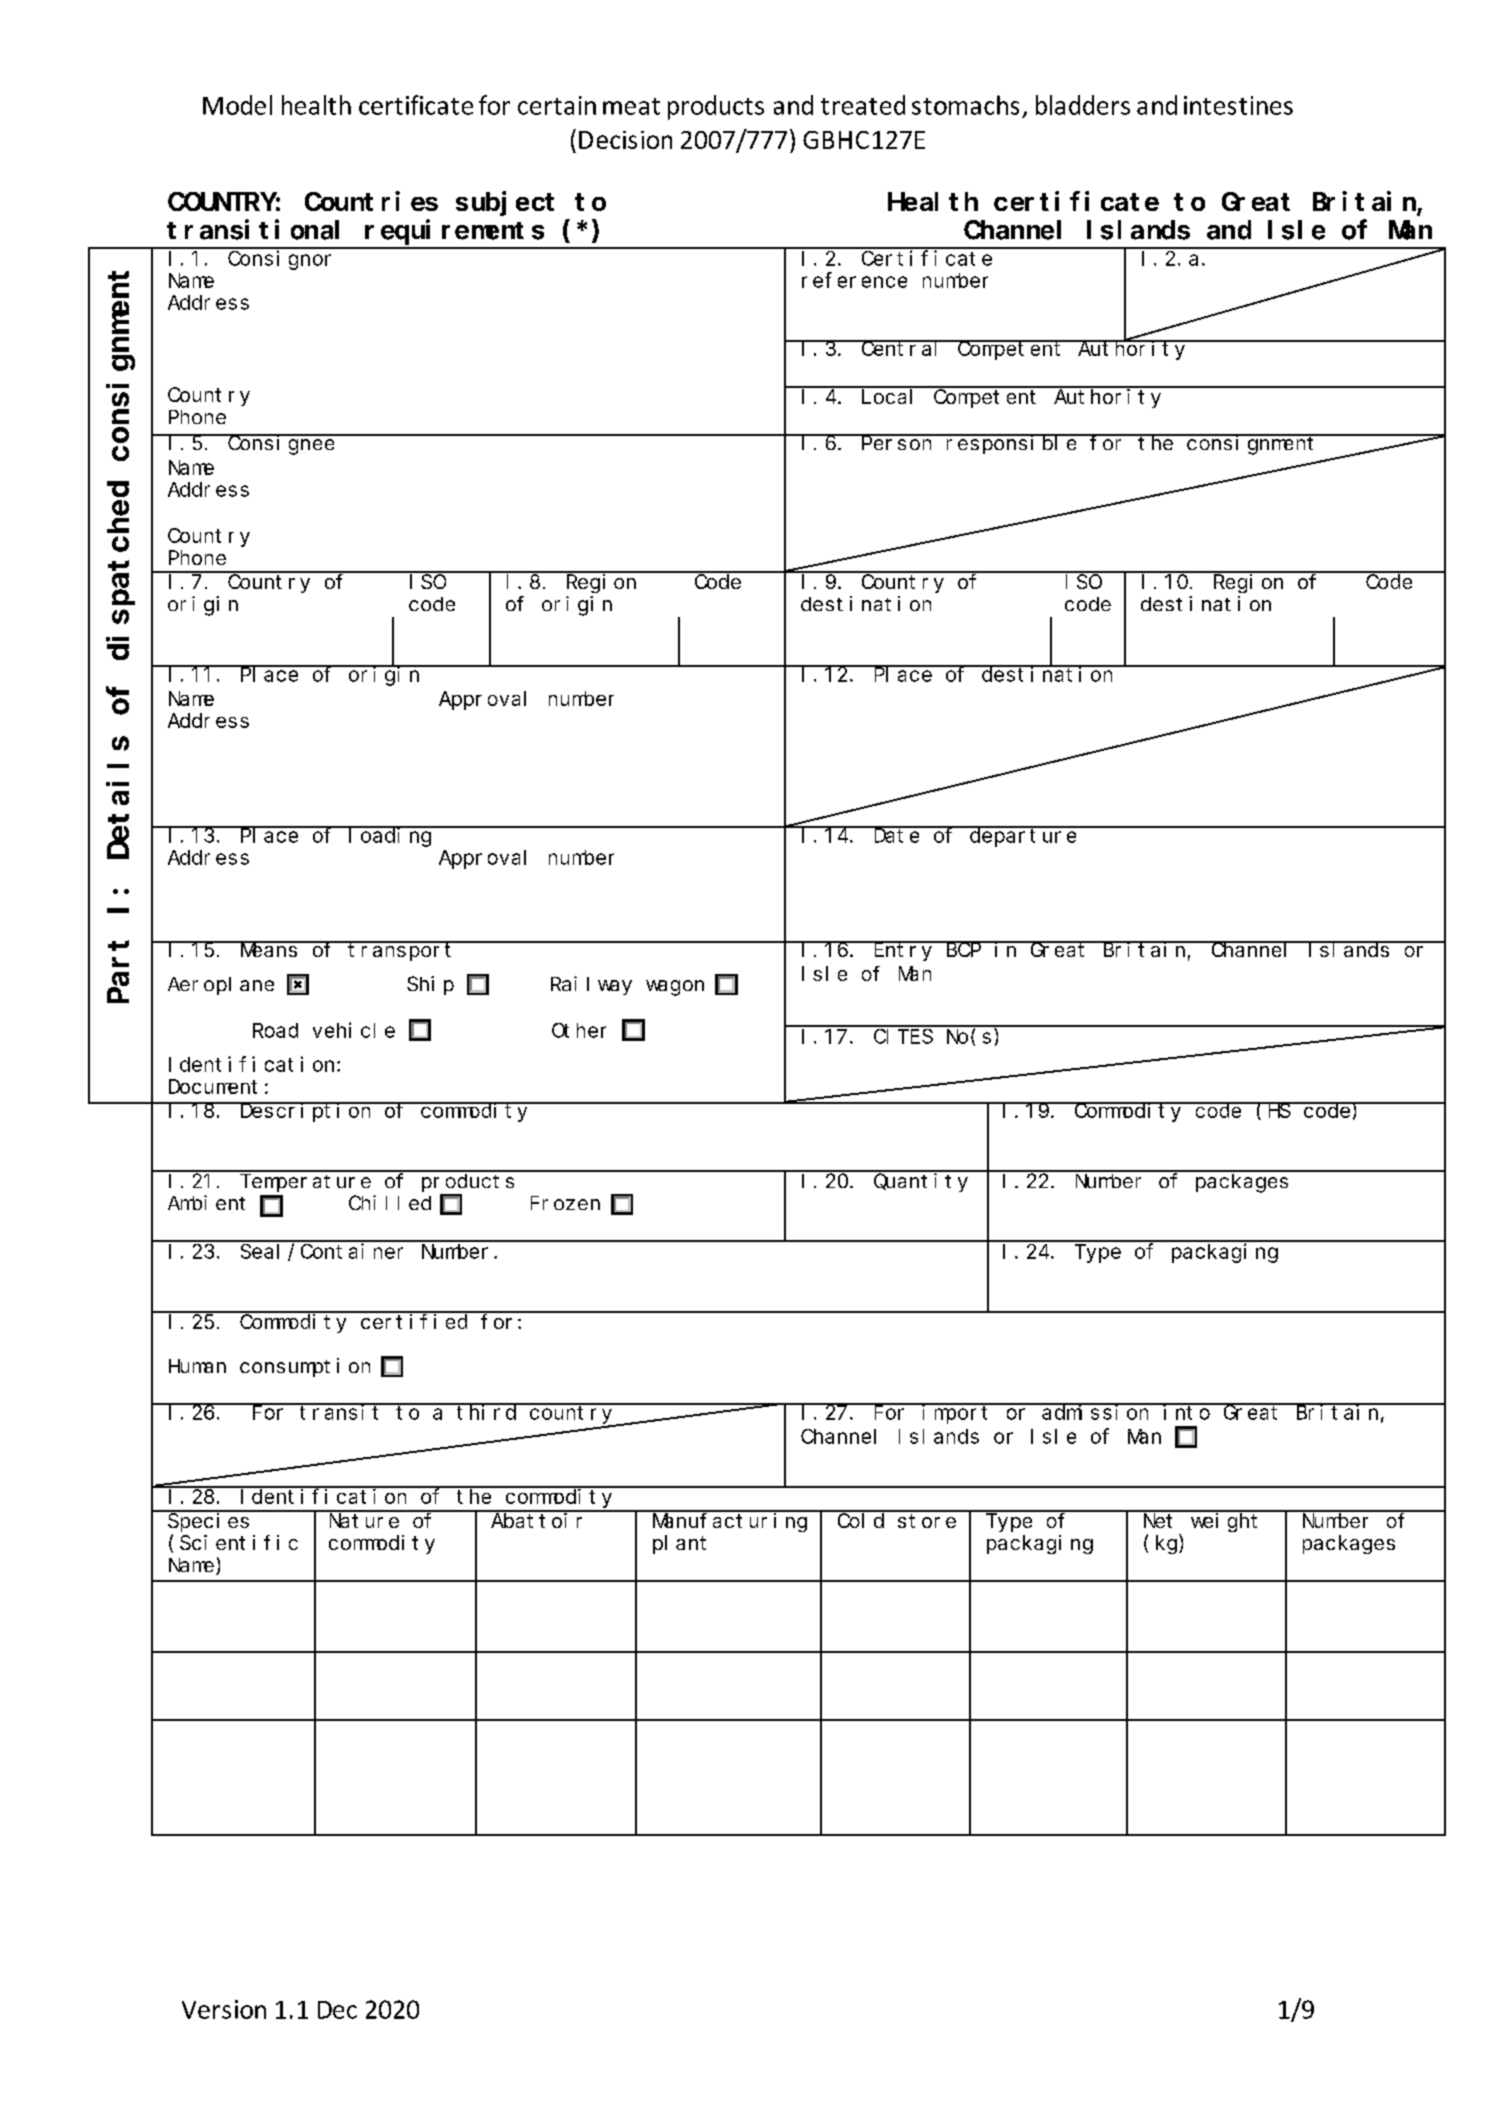 The height and width of the image is (2115, 1496). I want to click on vehicle, so click(354, 1030).
